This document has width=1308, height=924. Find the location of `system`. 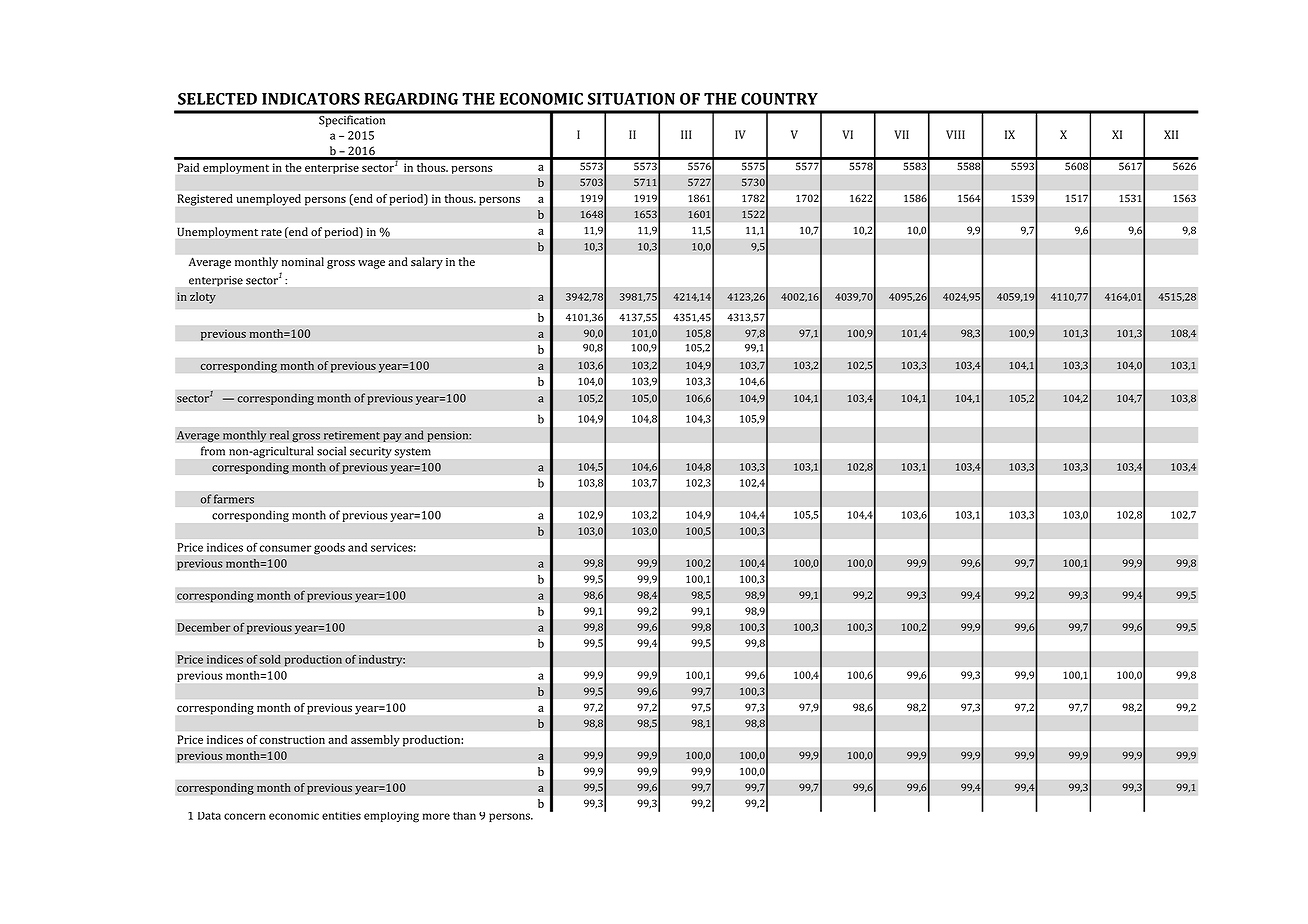

system is located at coordinates (413, 453).
